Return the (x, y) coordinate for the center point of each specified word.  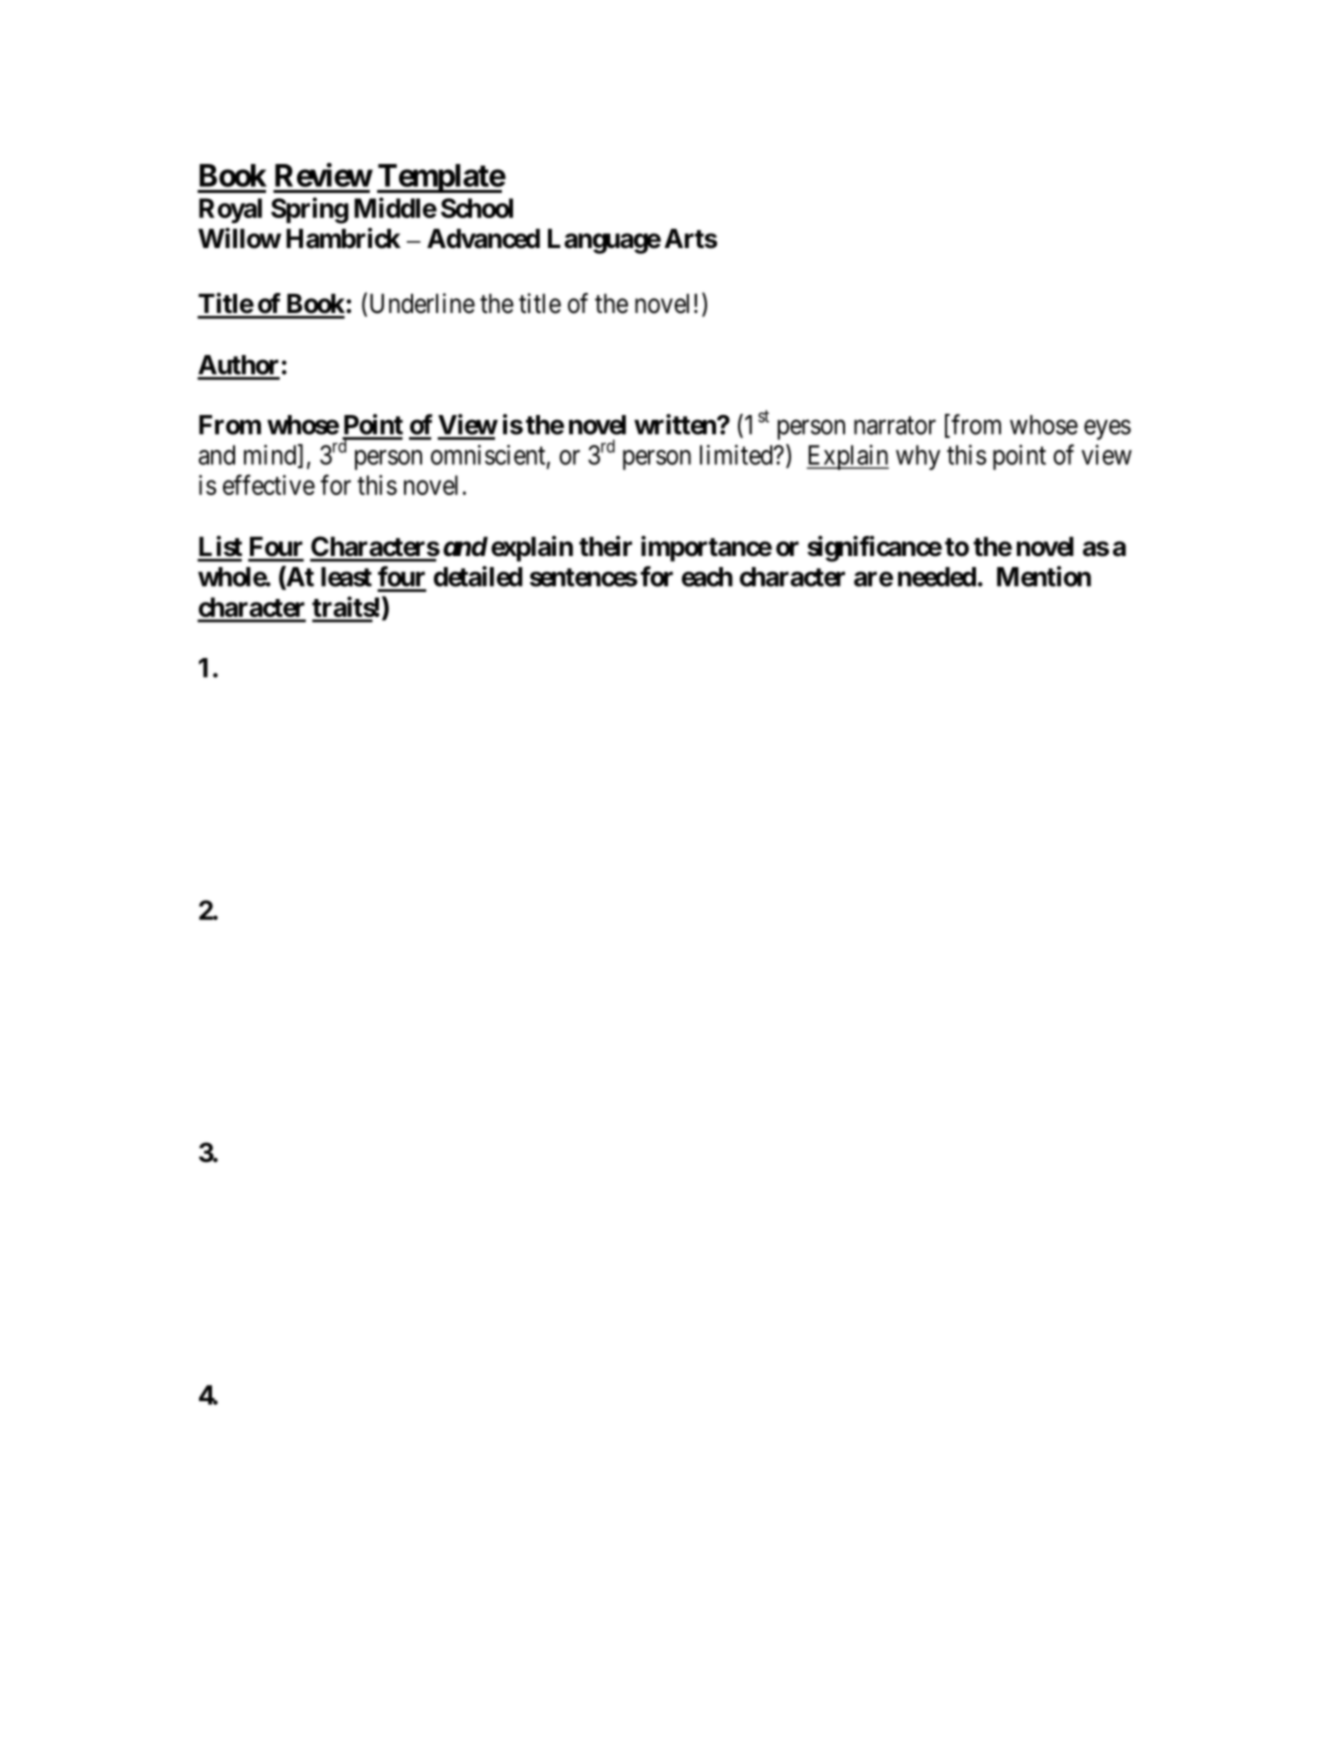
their (605, 546)
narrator (895, 426)
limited (737, 455)
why (918, 457)
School (477, 208)
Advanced (483, 239)
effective (269, 484)
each (707, 577)
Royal (230, 210)
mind (271, 455)
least (346, 577)
